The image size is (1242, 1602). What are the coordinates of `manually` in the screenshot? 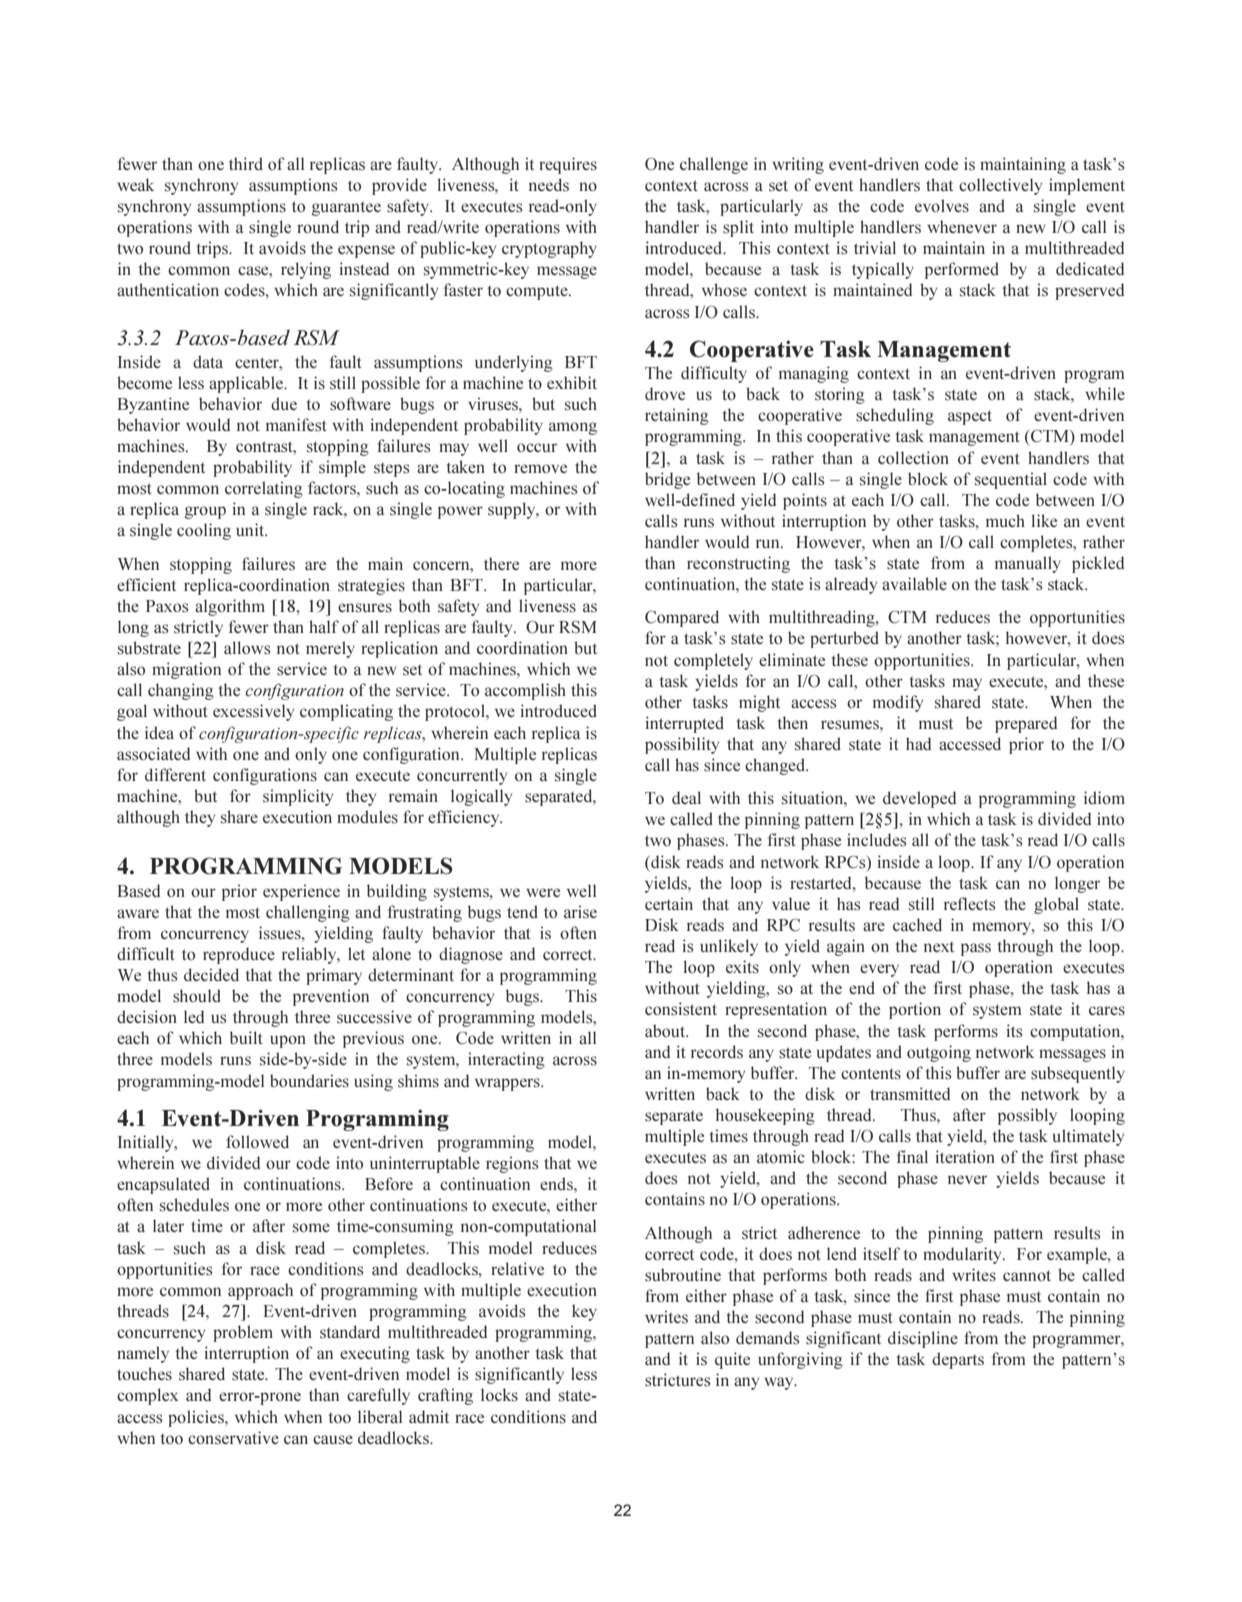 It's located at (1028, 564).
